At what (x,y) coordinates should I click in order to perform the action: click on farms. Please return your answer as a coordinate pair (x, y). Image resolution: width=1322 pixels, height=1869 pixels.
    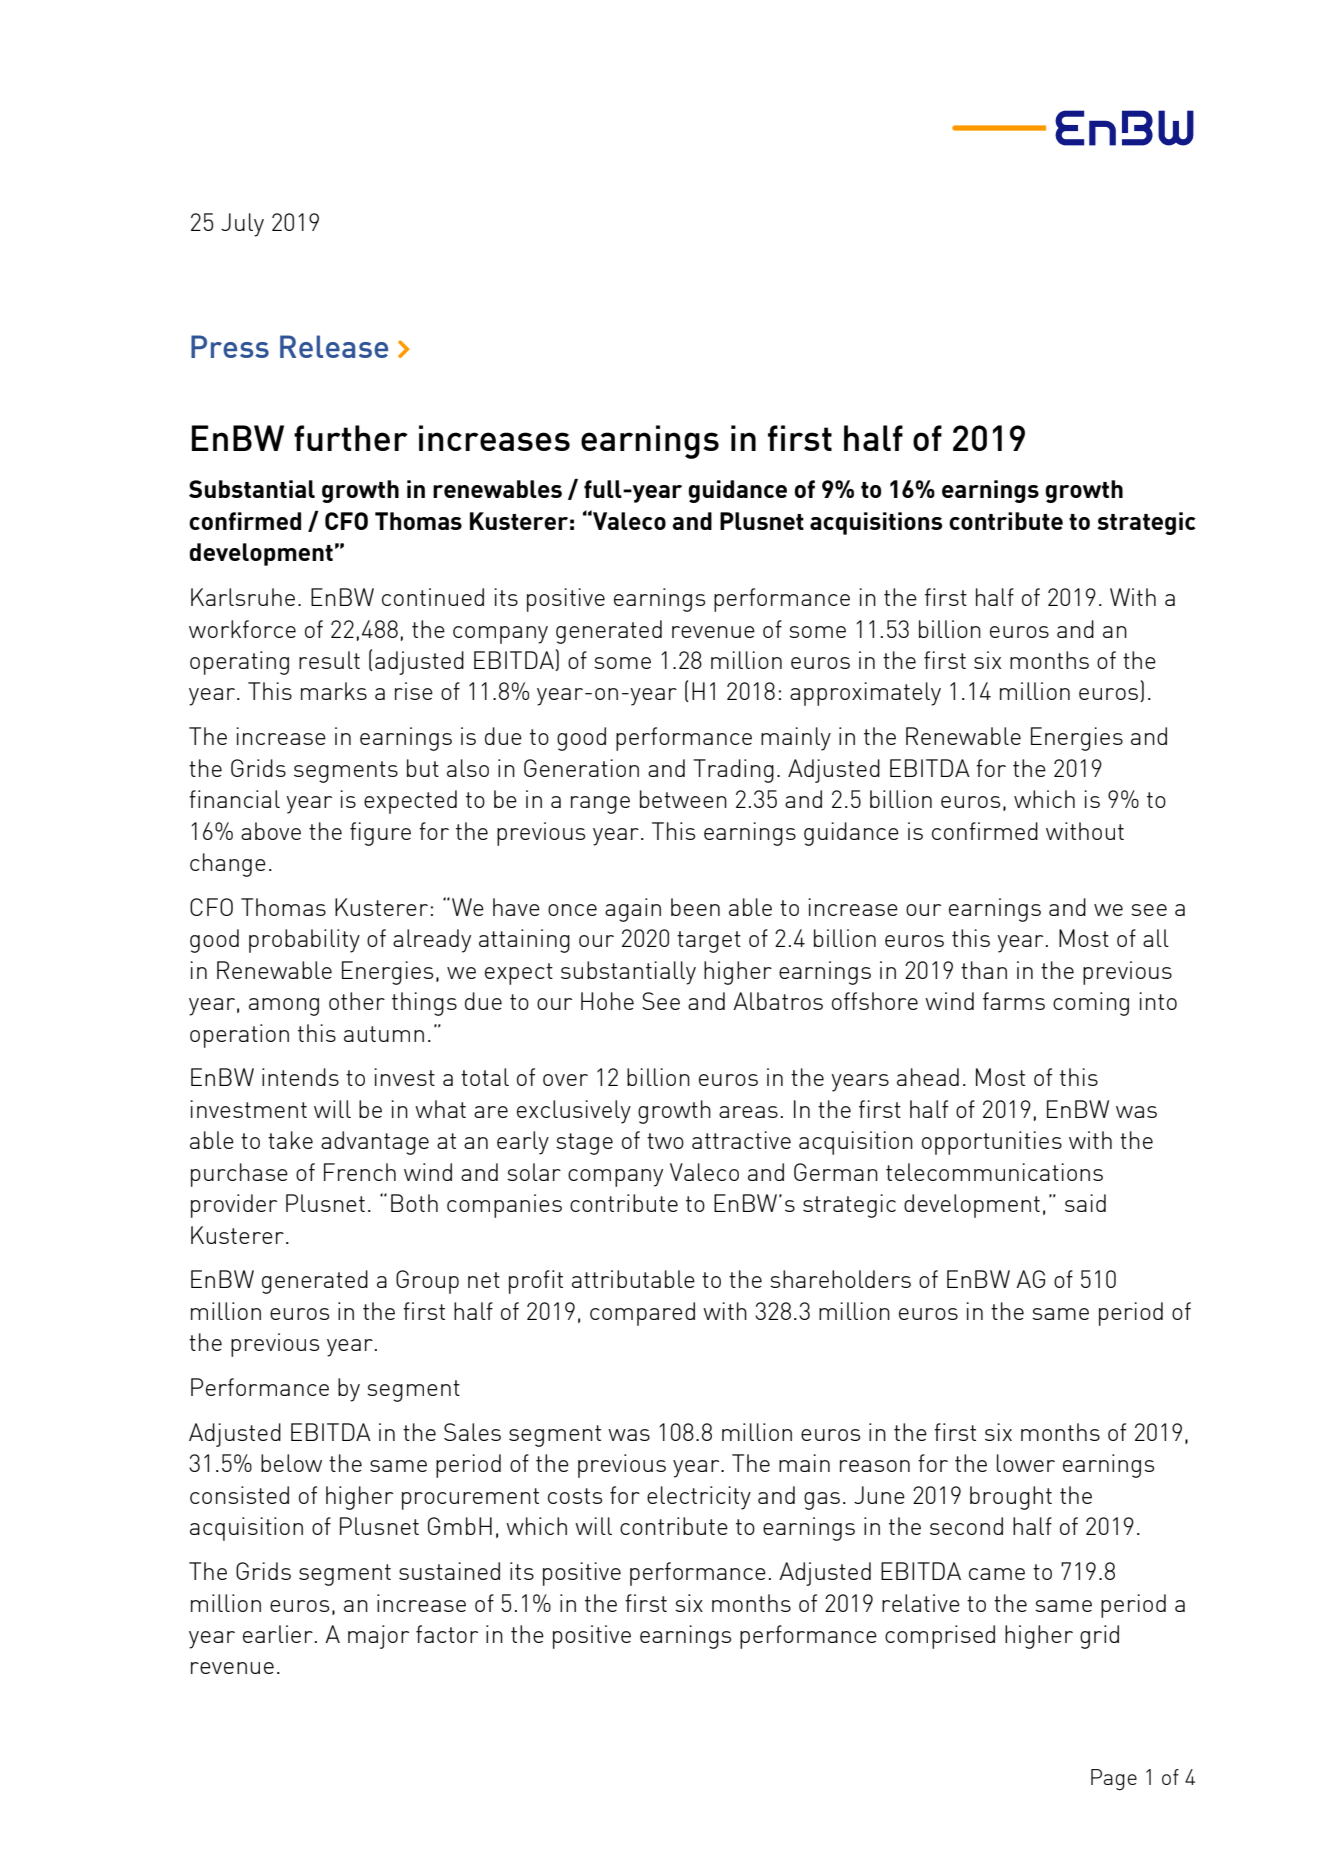
    Looking at the image, I should click on (1014, 1001).
